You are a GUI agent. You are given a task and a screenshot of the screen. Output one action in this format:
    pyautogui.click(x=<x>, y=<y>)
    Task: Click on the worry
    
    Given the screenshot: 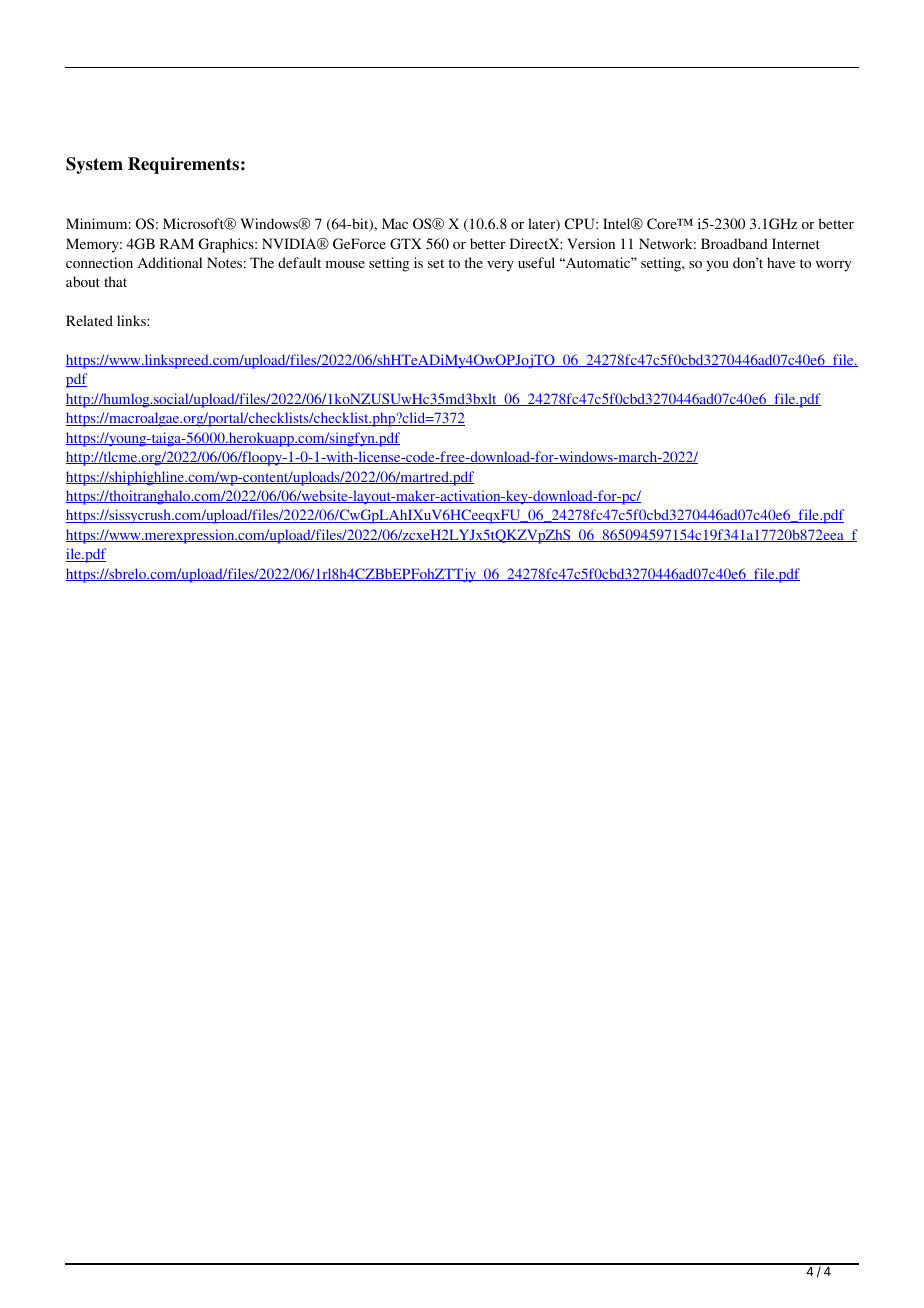 What is the action you would take?
    pyautogui.click(x=833, y=266)
